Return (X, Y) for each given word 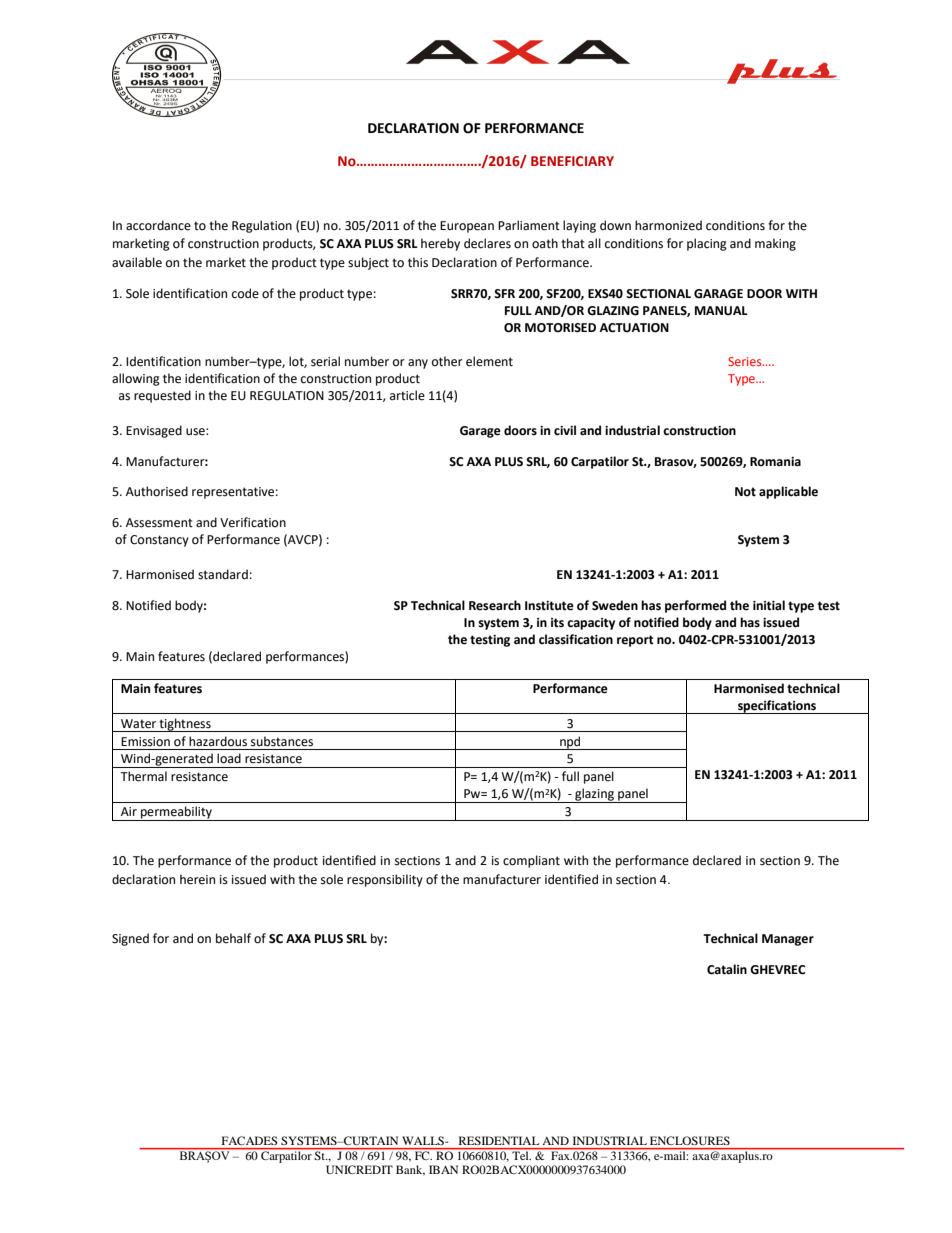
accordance (158, 225)
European (467, 227)
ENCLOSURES (690, 1140)
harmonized (668, 225)
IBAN (443, 1169)
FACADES (249, 1140)
